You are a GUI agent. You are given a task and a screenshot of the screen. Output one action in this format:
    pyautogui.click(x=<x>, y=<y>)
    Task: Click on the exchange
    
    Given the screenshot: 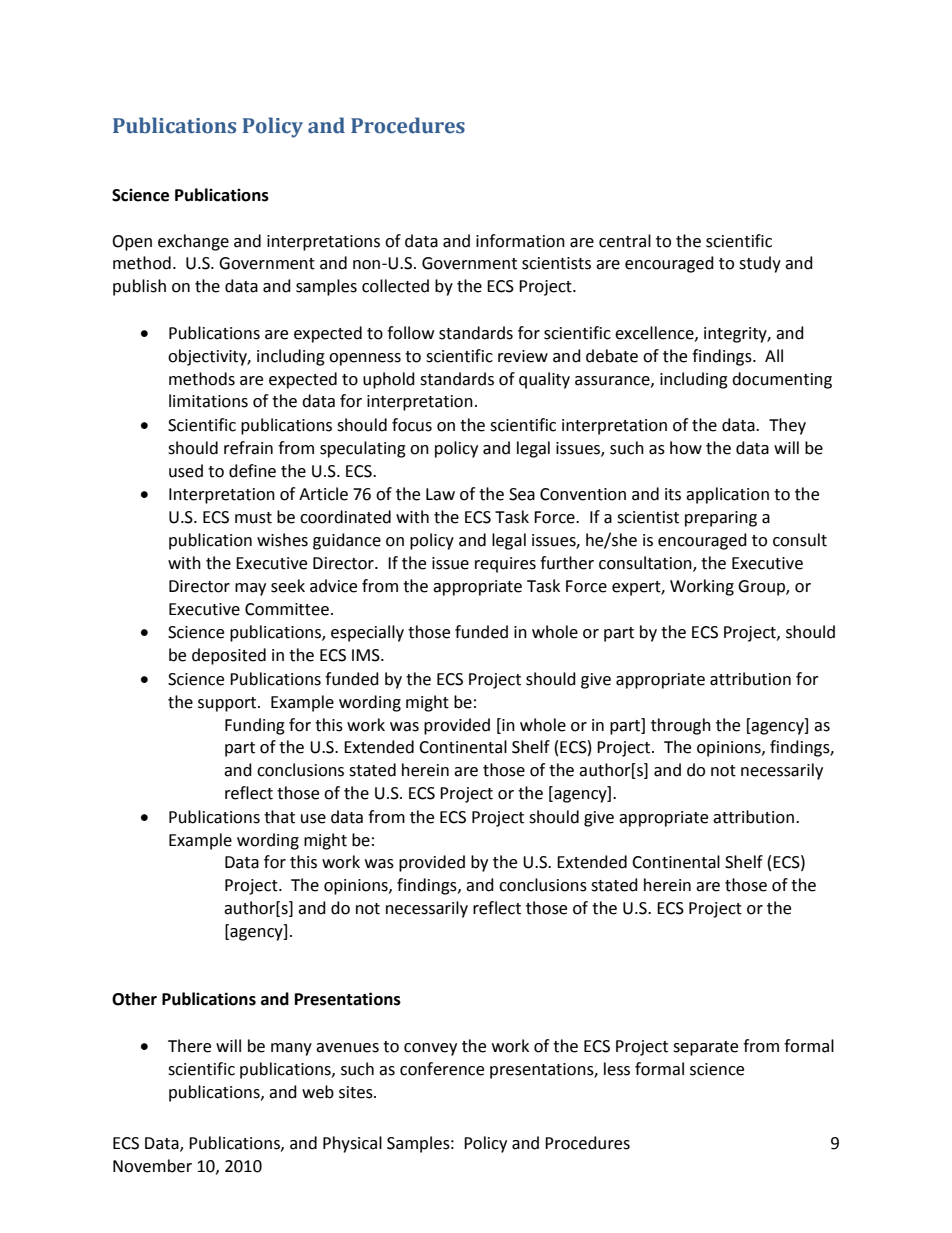 What is the action you would take?
    pyautogui.click(x=193, y=242)
